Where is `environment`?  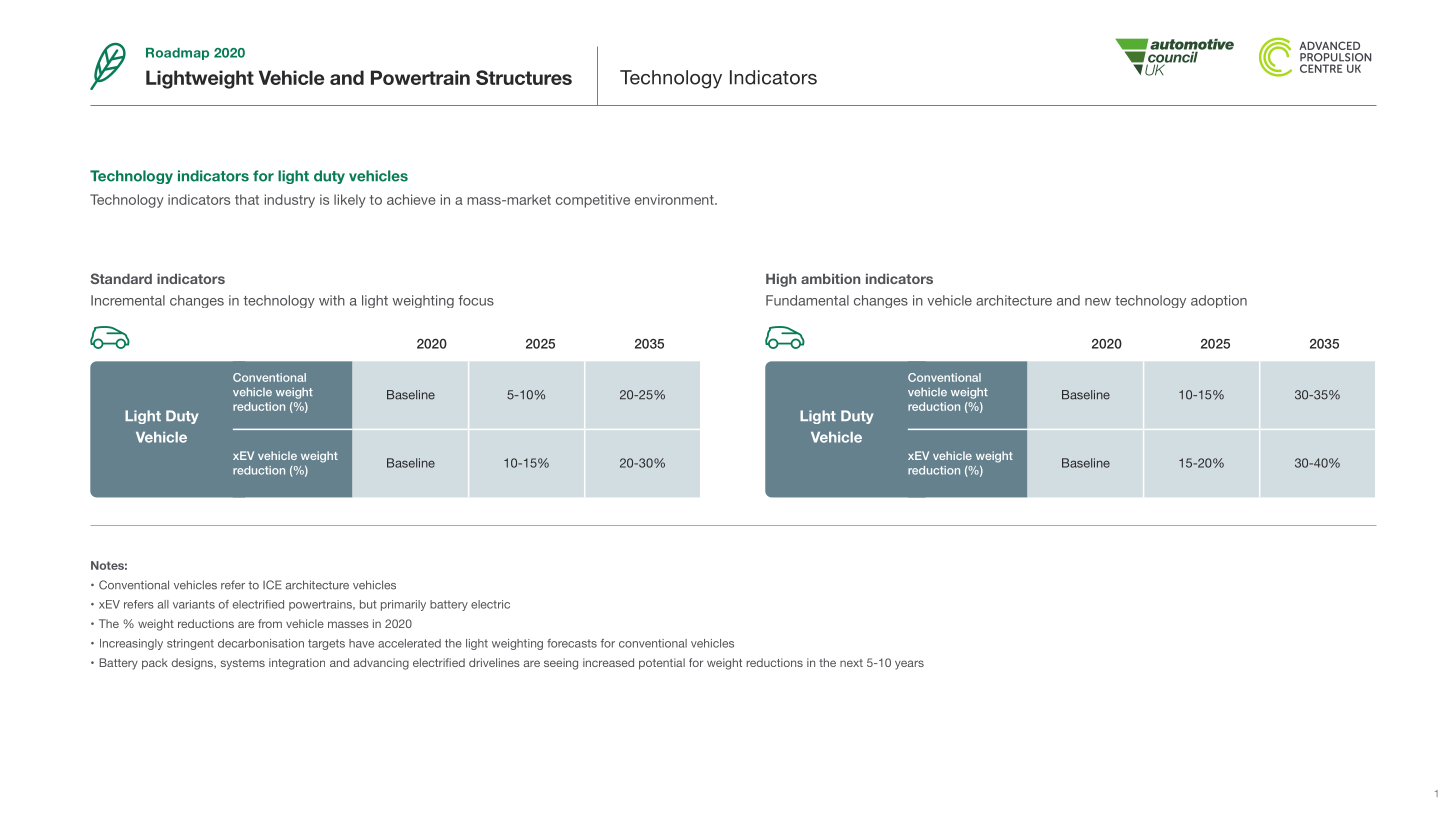 environment is located at coordinates (675, 199).
